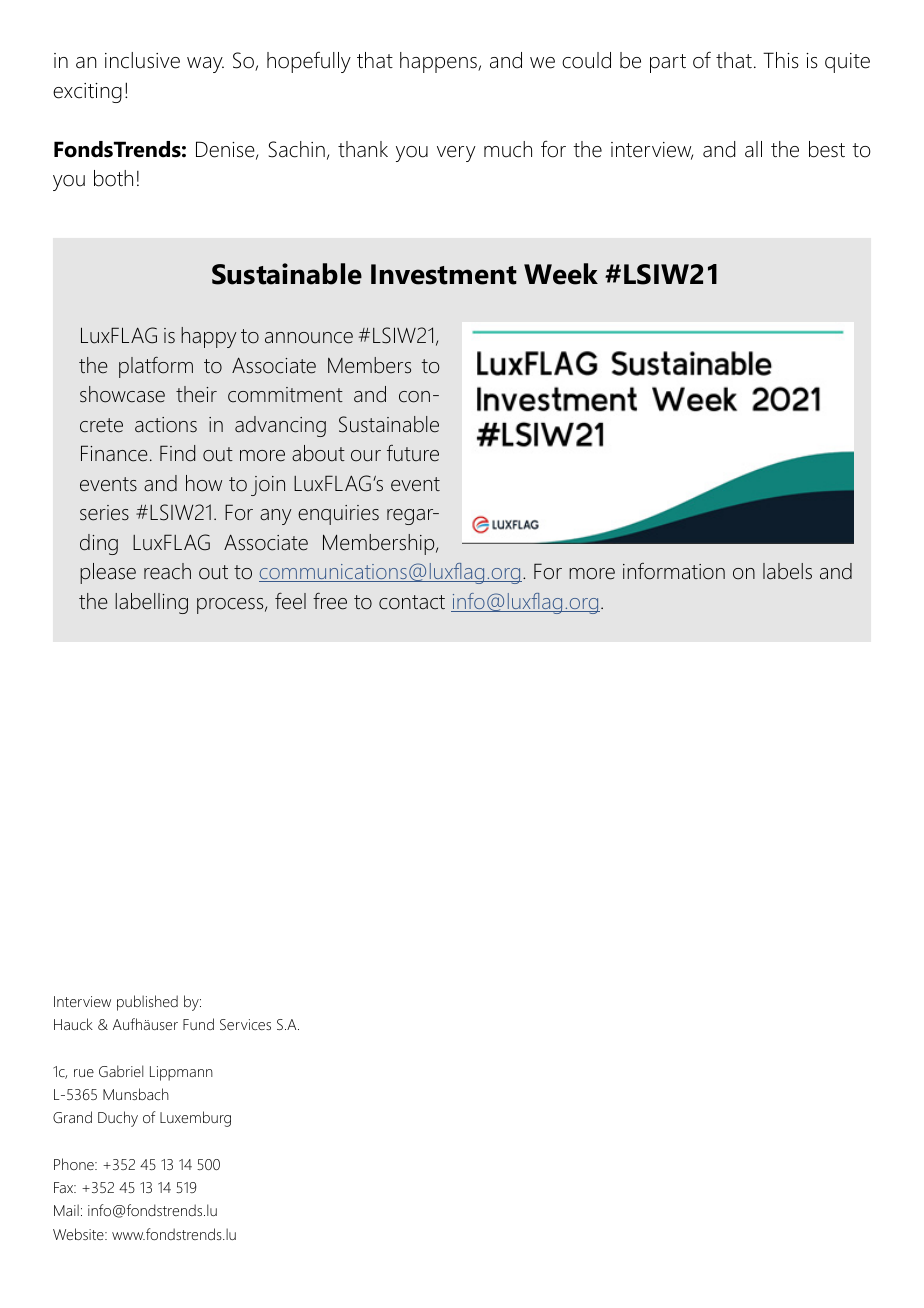 This page has height=1308, width=924. Describe the element at coordinates (787, 571) in the page. I see `labels` at that location.
